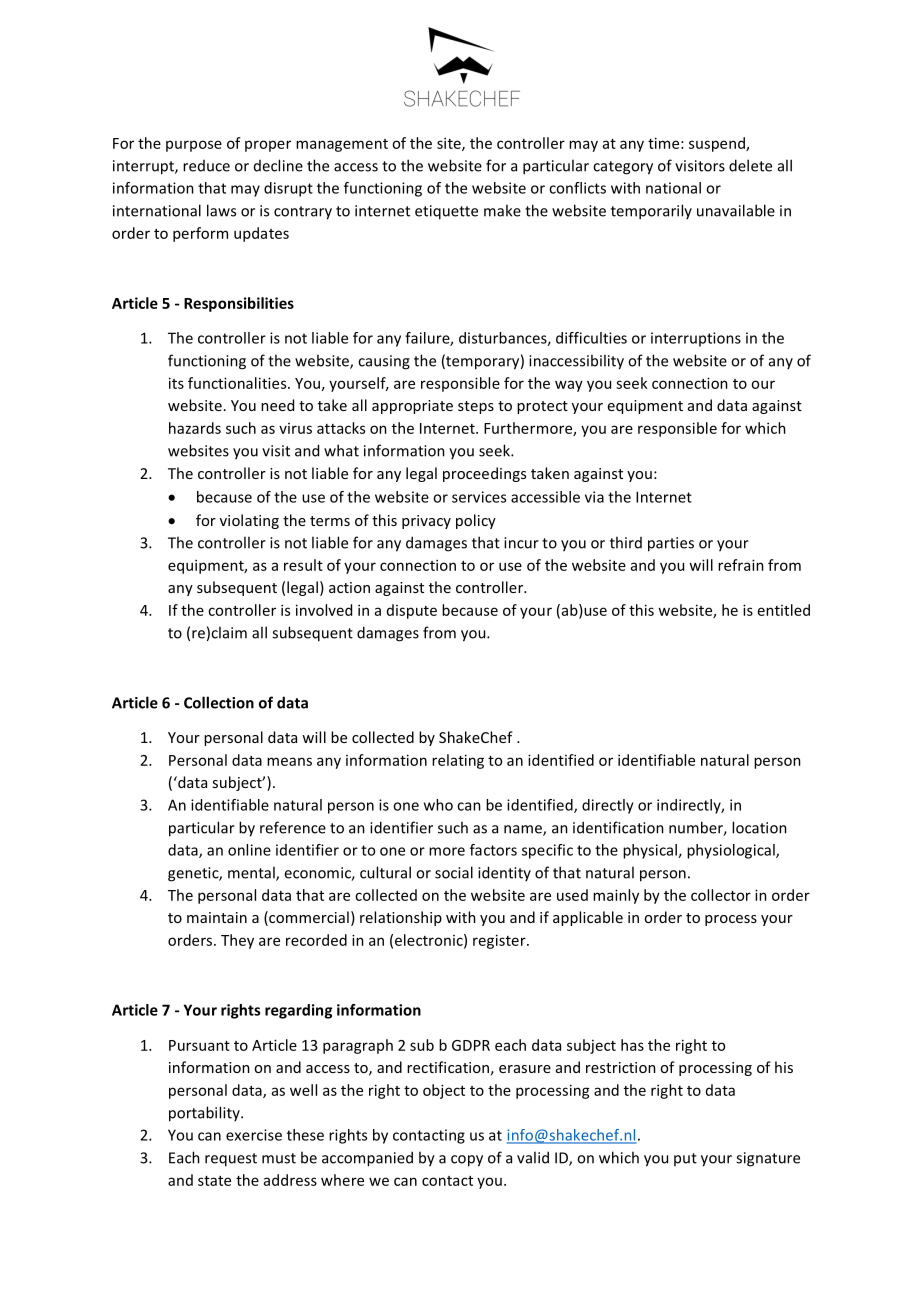  What do you see at coordinates (254, 1135) in the screenshot?
I see `exercise` at bounding box center [254, 1135].
